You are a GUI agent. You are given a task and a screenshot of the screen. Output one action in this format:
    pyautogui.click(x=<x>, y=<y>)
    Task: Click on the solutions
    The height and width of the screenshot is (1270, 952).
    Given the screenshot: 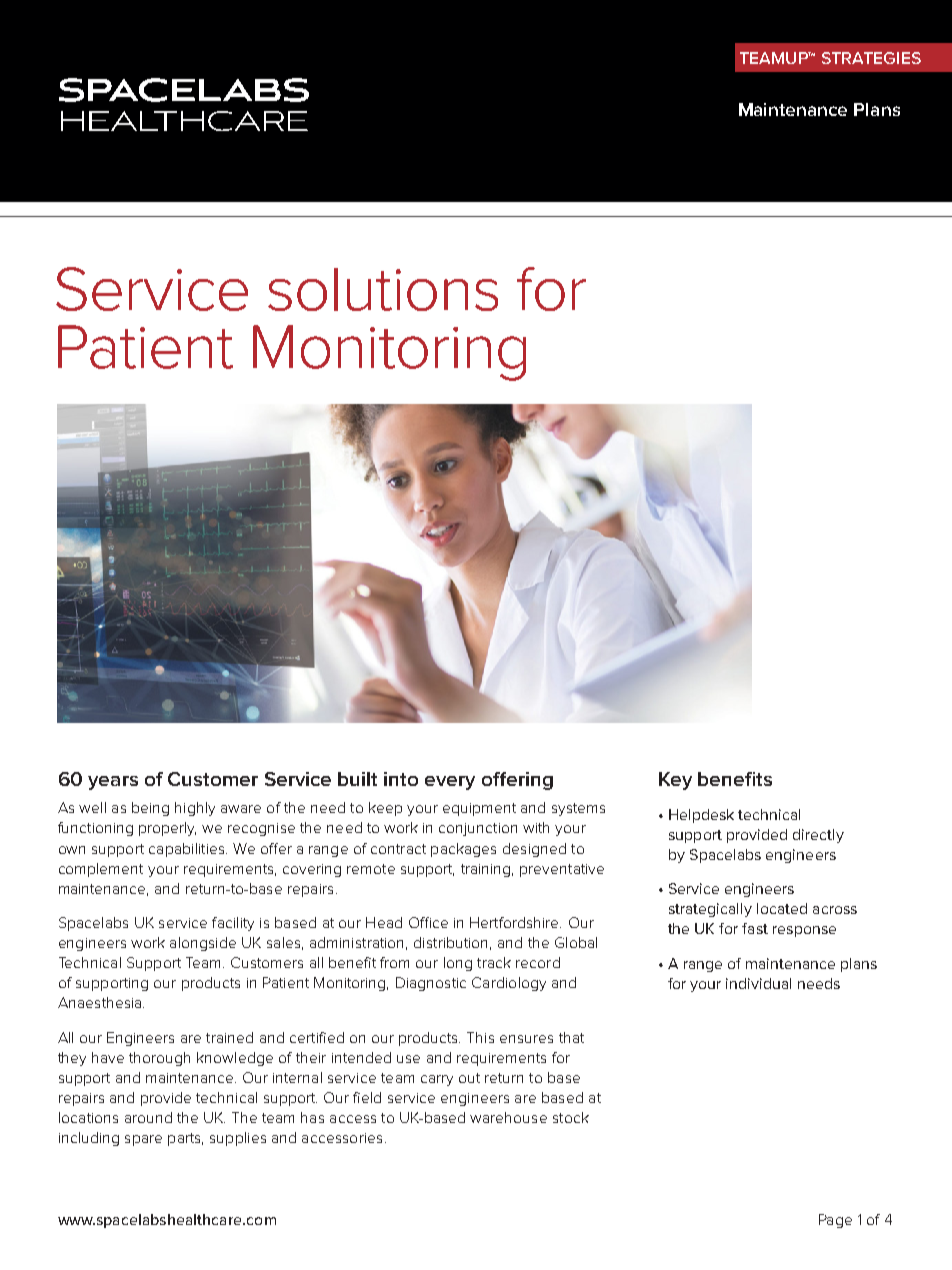 What is the action you would take?
    pyautogui.click(x=383, y=289)
